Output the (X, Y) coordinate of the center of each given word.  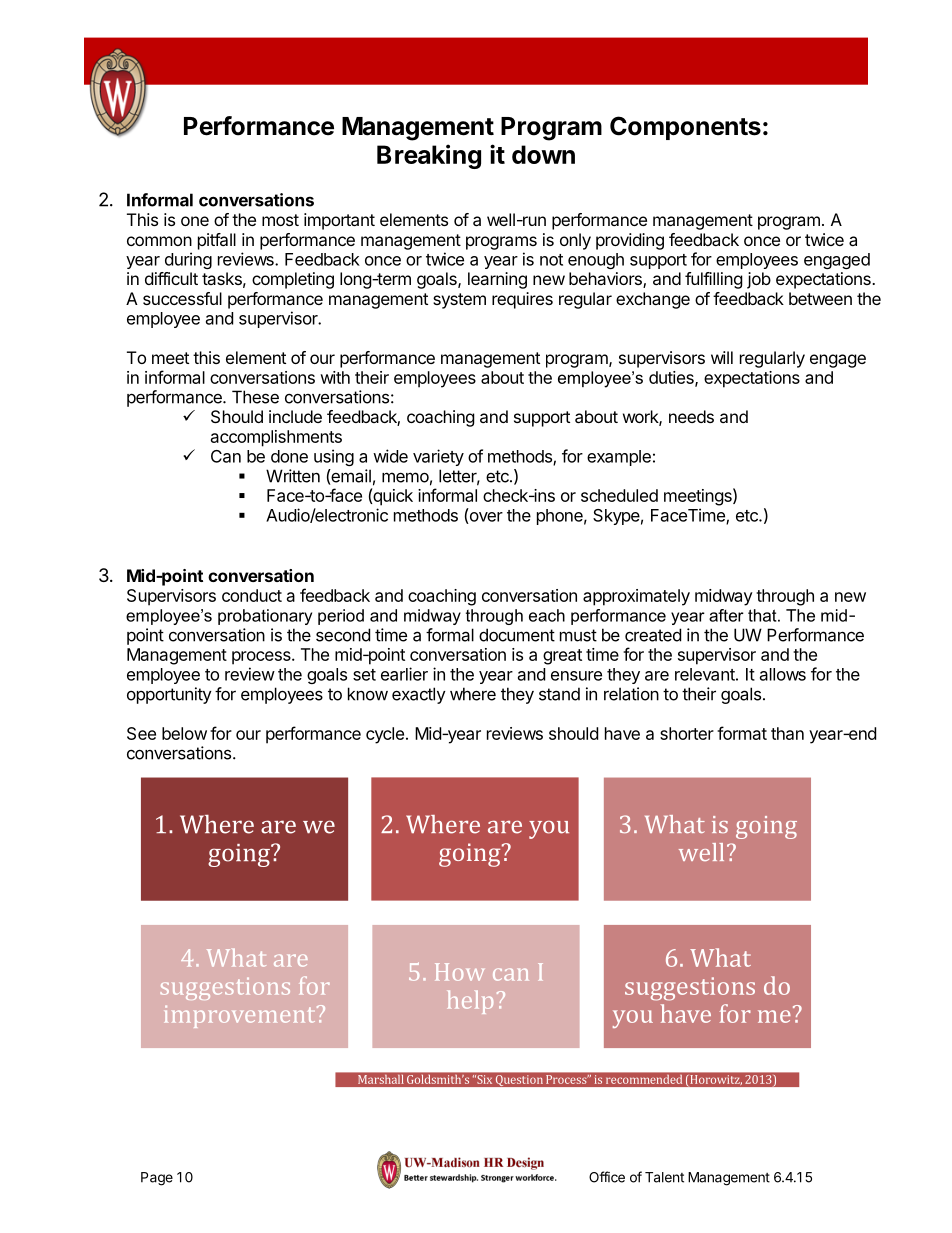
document (517, 635)
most (280, 220)
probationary (265, 617)
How (459, 972)
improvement (241, 1017)
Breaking (429, 156)
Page (157, 1179)
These (255, 397)
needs (691, 416)
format (742, 733)
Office (607, 1177)
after (726, 615)
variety (438, 457)
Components (685, 128)
